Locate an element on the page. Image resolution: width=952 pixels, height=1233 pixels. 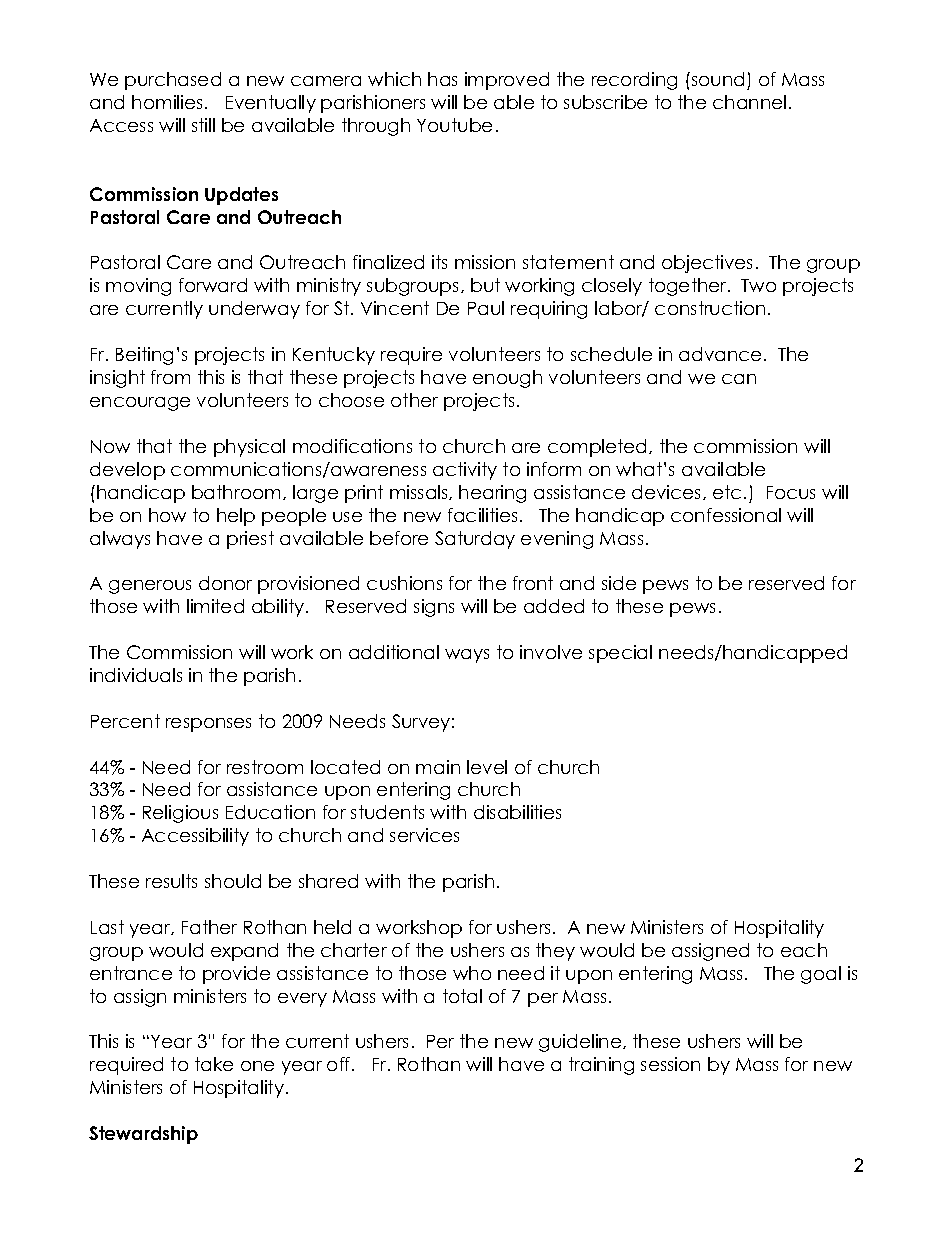
from is located at coordinates (170, 377).
